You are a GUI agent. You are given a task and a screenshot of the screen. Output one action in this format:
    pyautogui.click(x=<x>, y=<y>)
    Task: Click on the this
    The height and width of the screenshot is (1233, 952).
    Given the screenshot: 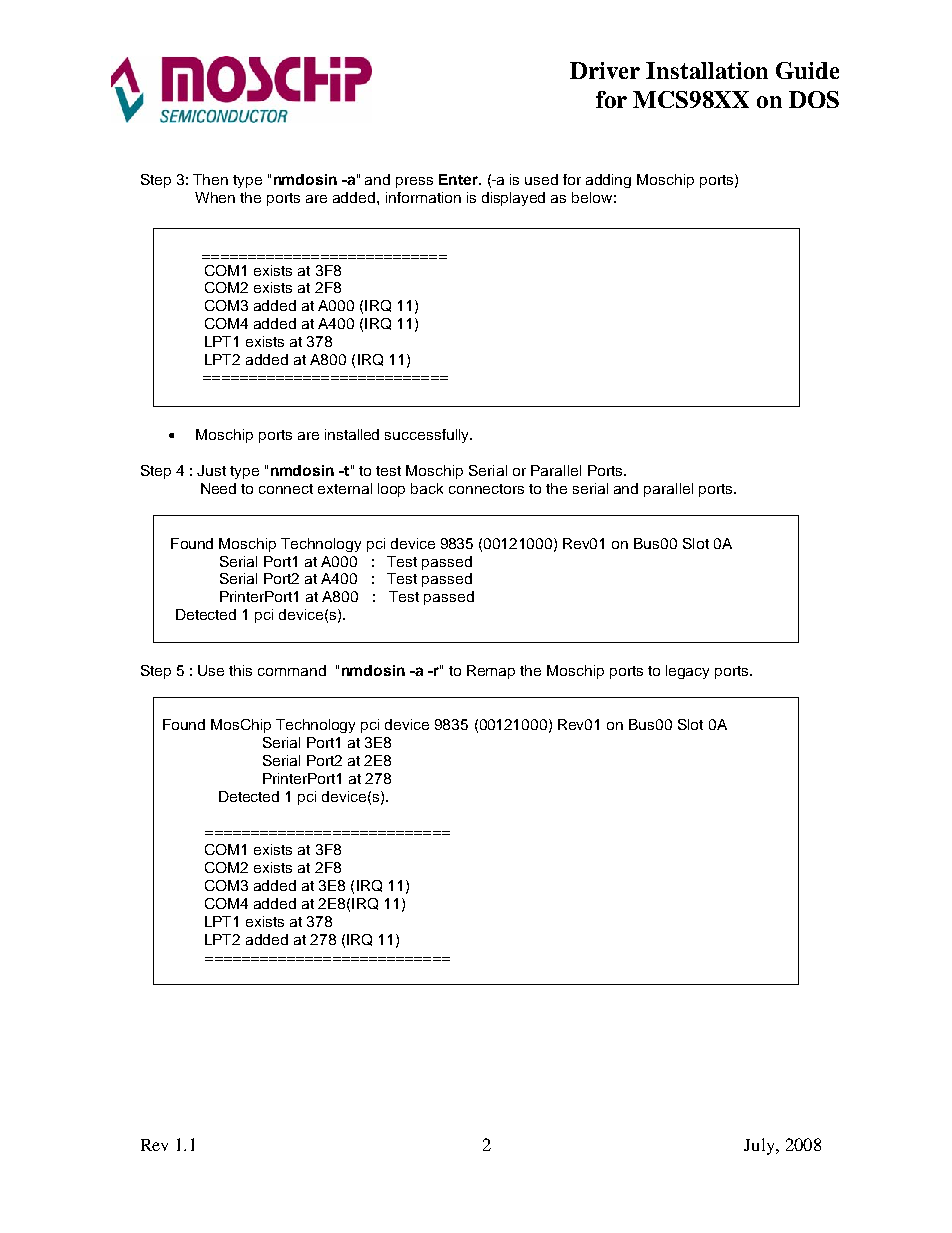 What is the action you would take?
    pyautogui.click(x=240, y=670)
